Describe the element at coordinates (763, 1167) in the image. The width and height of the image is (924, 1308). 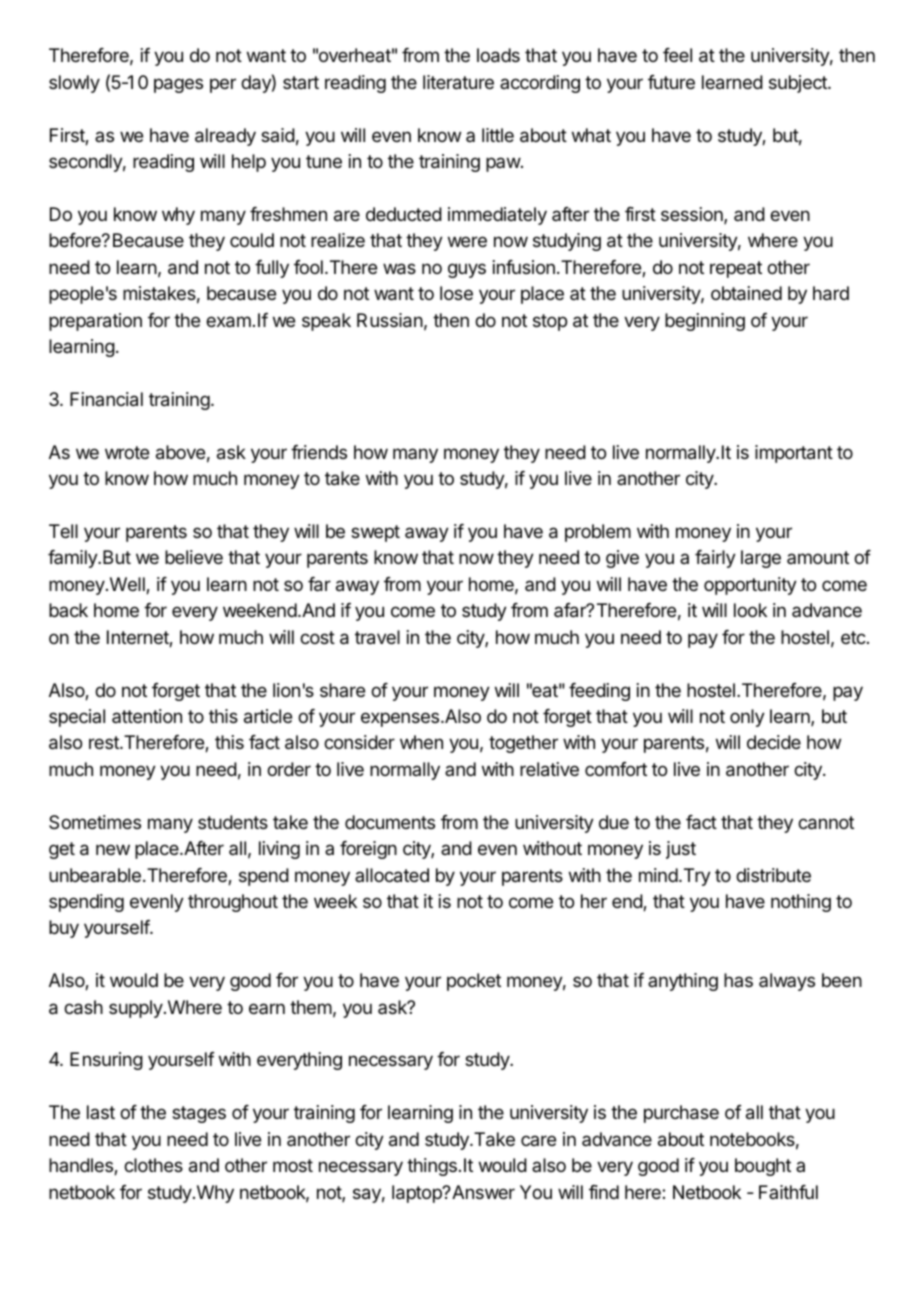
I see `bought` at that location.
